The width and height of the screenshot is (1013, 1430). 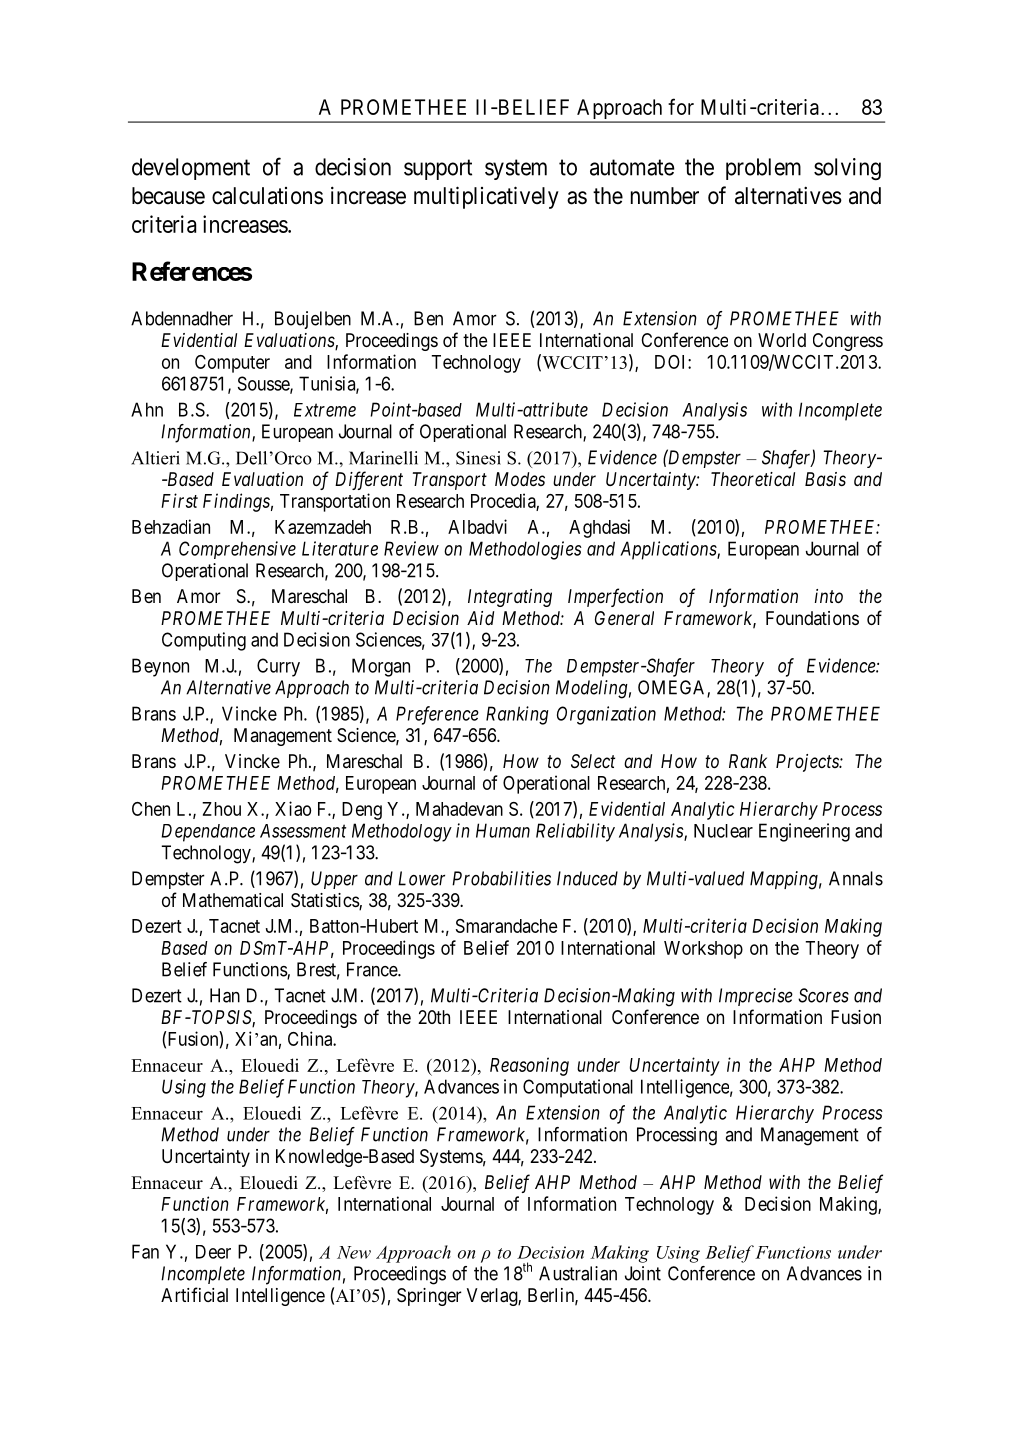 I want to click on Engineering, so click(x=804, y=832).
